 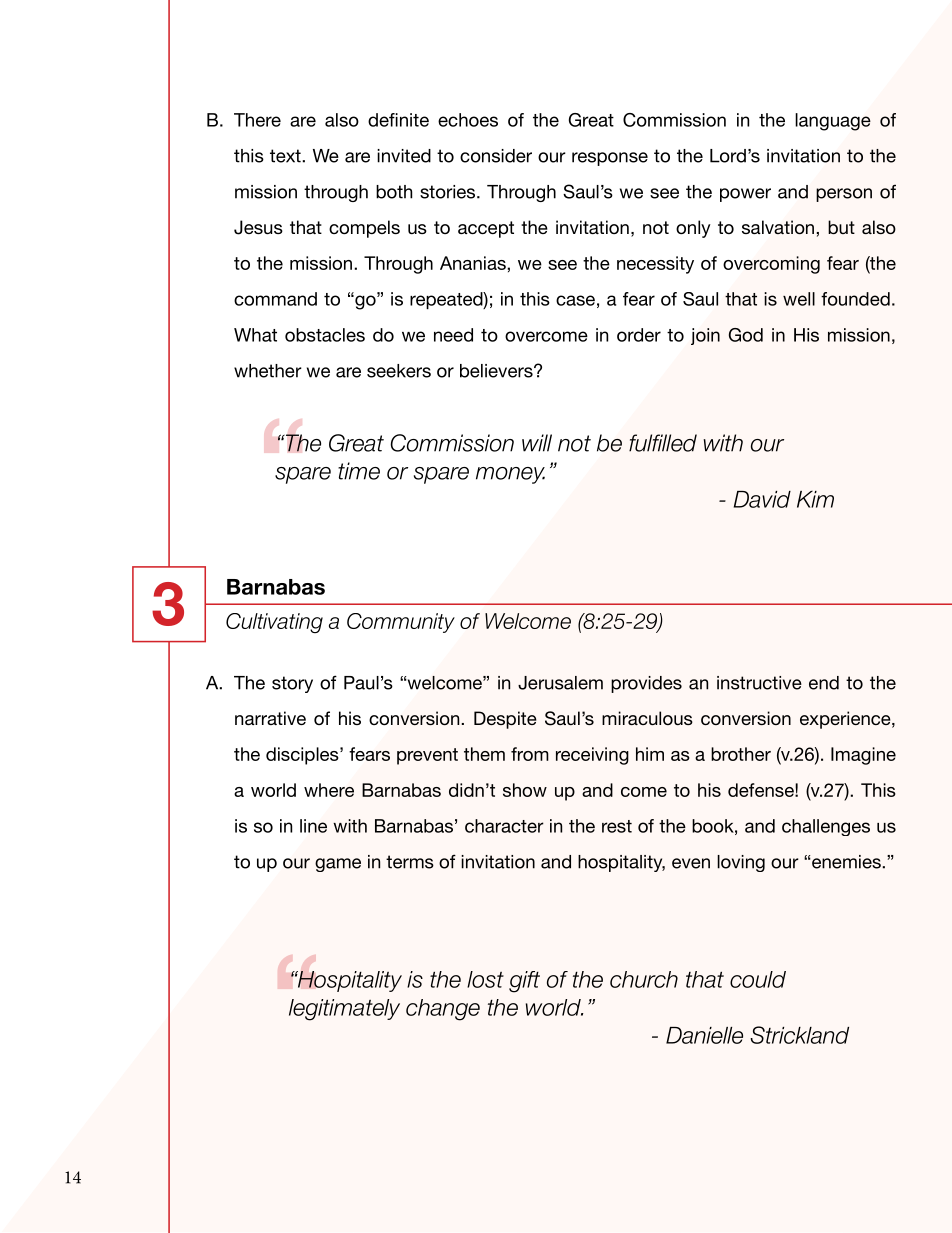 I want to click on text, so click(x=286, y=156).
